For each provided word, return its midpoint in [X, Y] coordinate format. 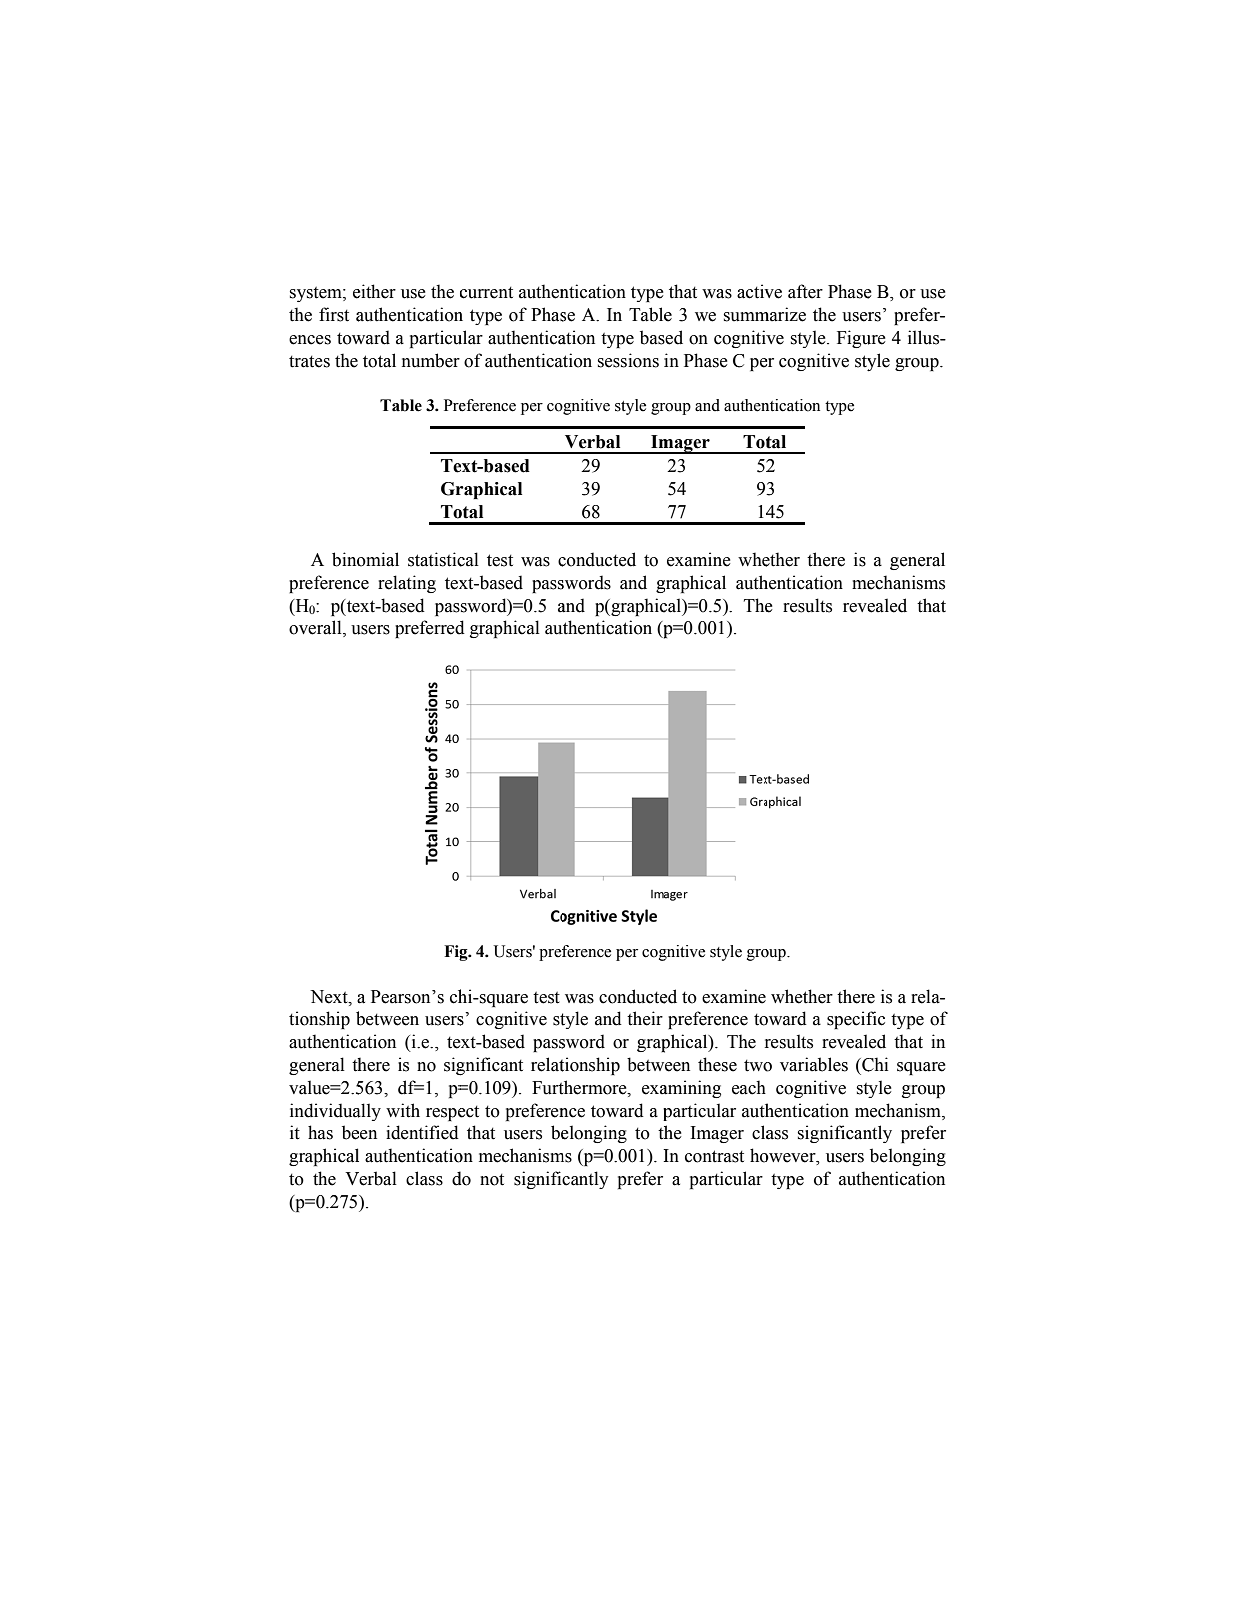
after [805, 291]
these [717, 1064]
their [645, 1018]
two [758, 1066]
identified [422, 1132]
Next [330, 997]
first [334, 314]
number [431, 360]
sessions [628, 360]
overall [316, 628]
